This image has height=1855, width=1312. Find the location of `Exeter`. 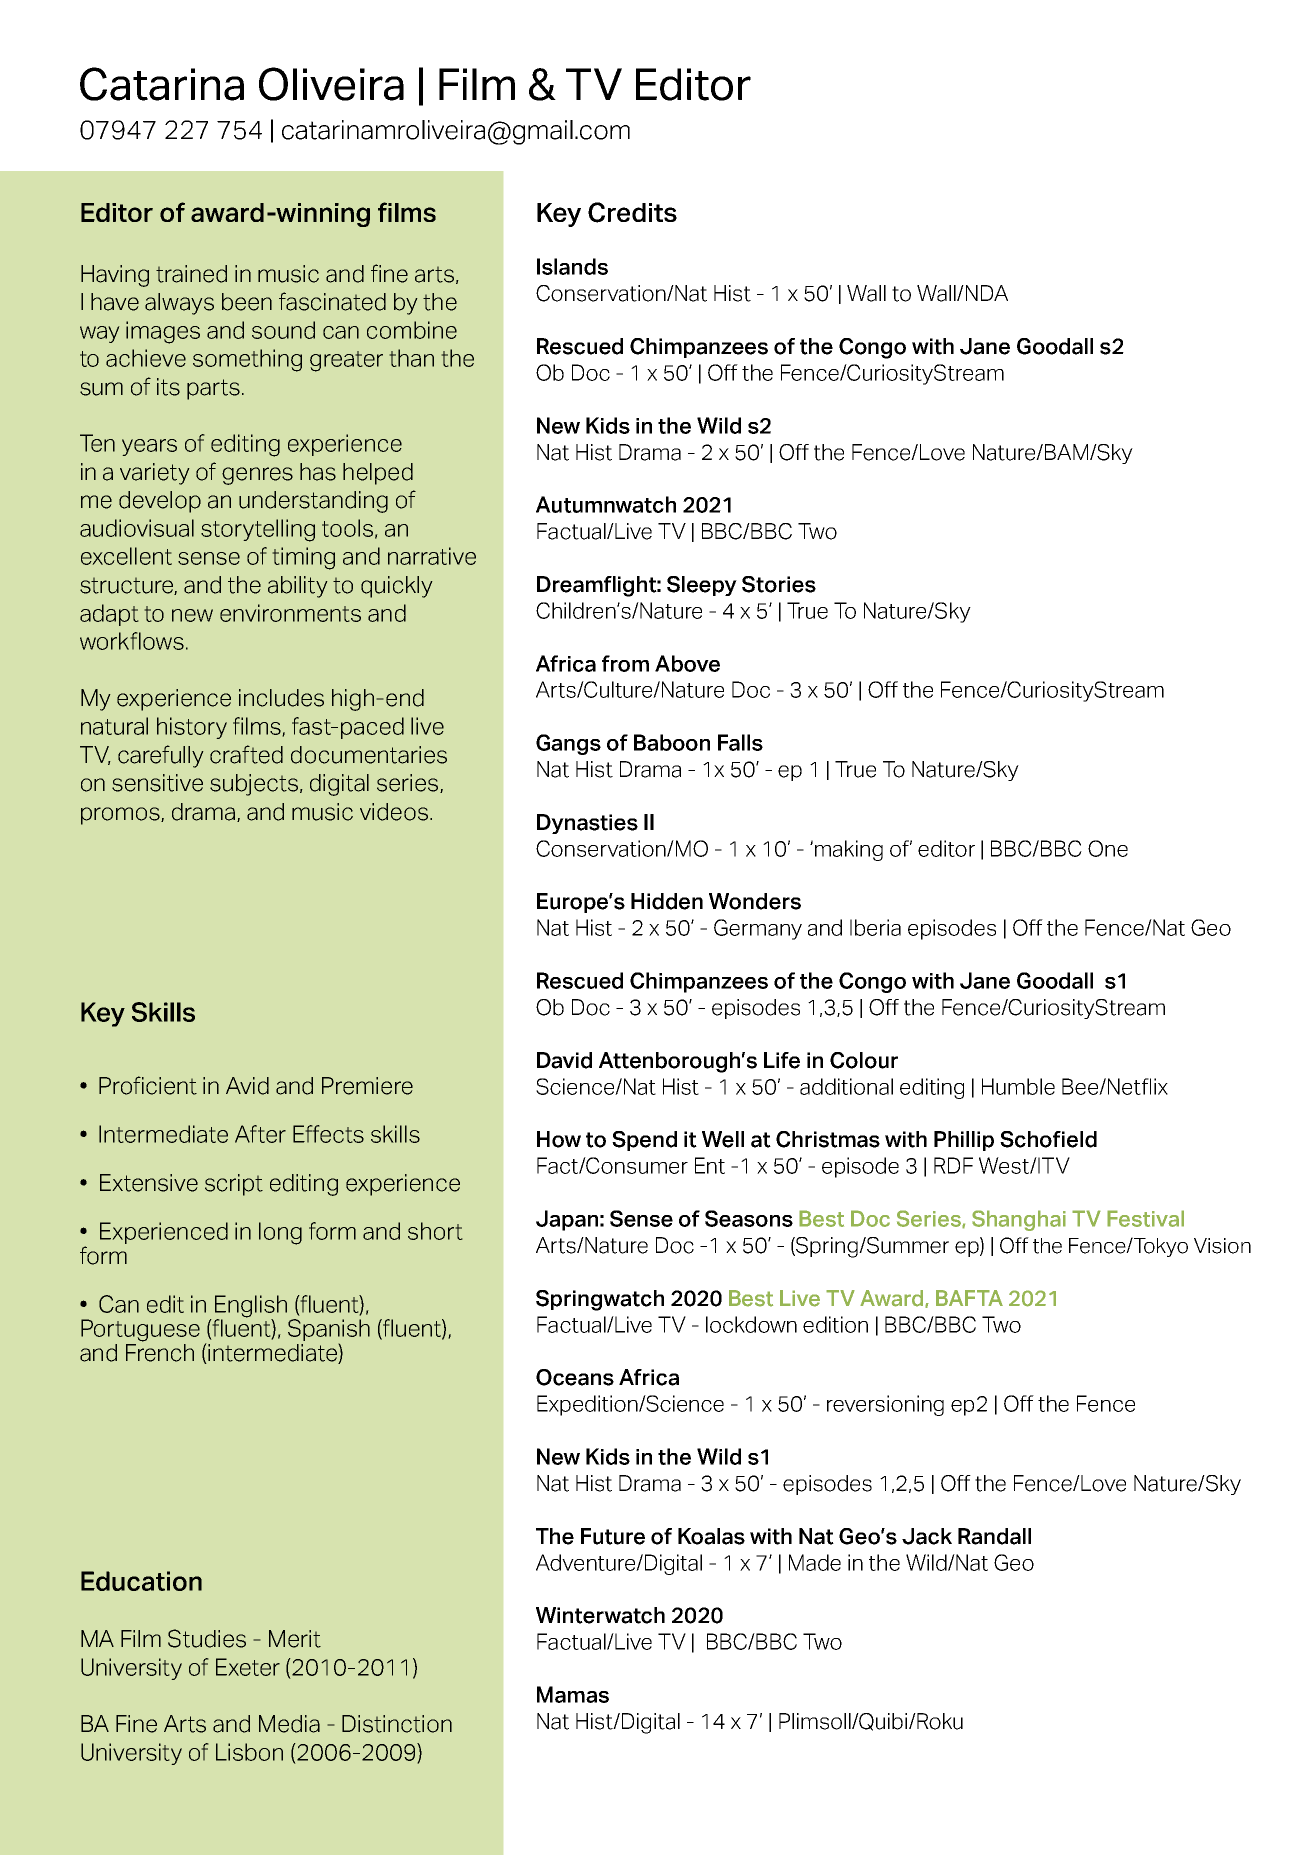

Exeter is located at coordinates (248, 1667).
